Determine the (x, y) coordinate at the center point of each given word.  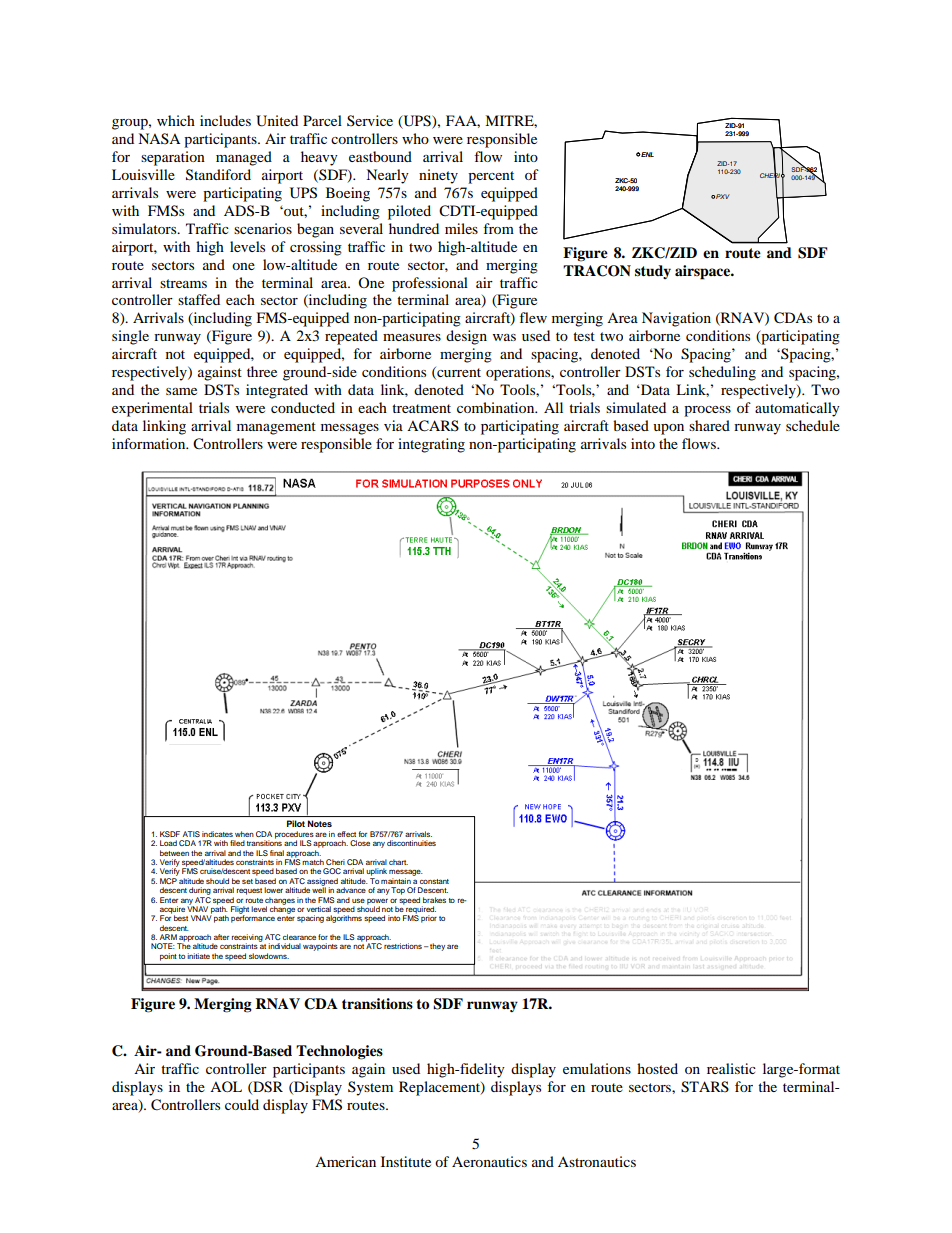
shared (709, 425)
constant (434, 881)
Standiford (218, 175)
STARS (705, 1087)
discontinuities (411, 843)
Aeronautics (489, 1161)
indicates (217, 834)
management (276, 428)
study (653, 272)
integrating (431, 445)
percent (491, 177)
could (242, 1104)
